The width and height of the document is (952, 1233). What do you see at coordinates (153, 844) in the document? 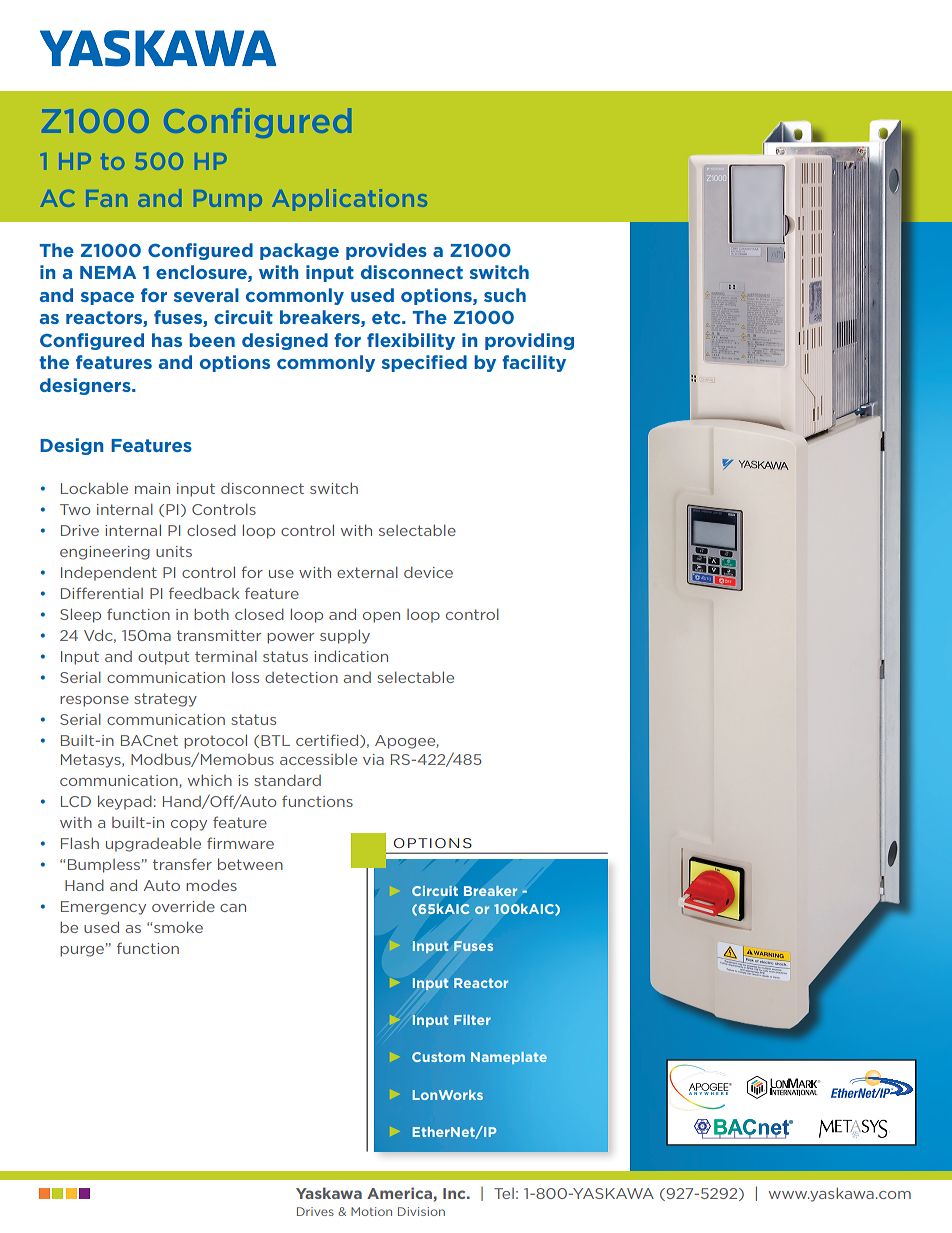
I see `upgradeable` at bounding box center [153, 844].
